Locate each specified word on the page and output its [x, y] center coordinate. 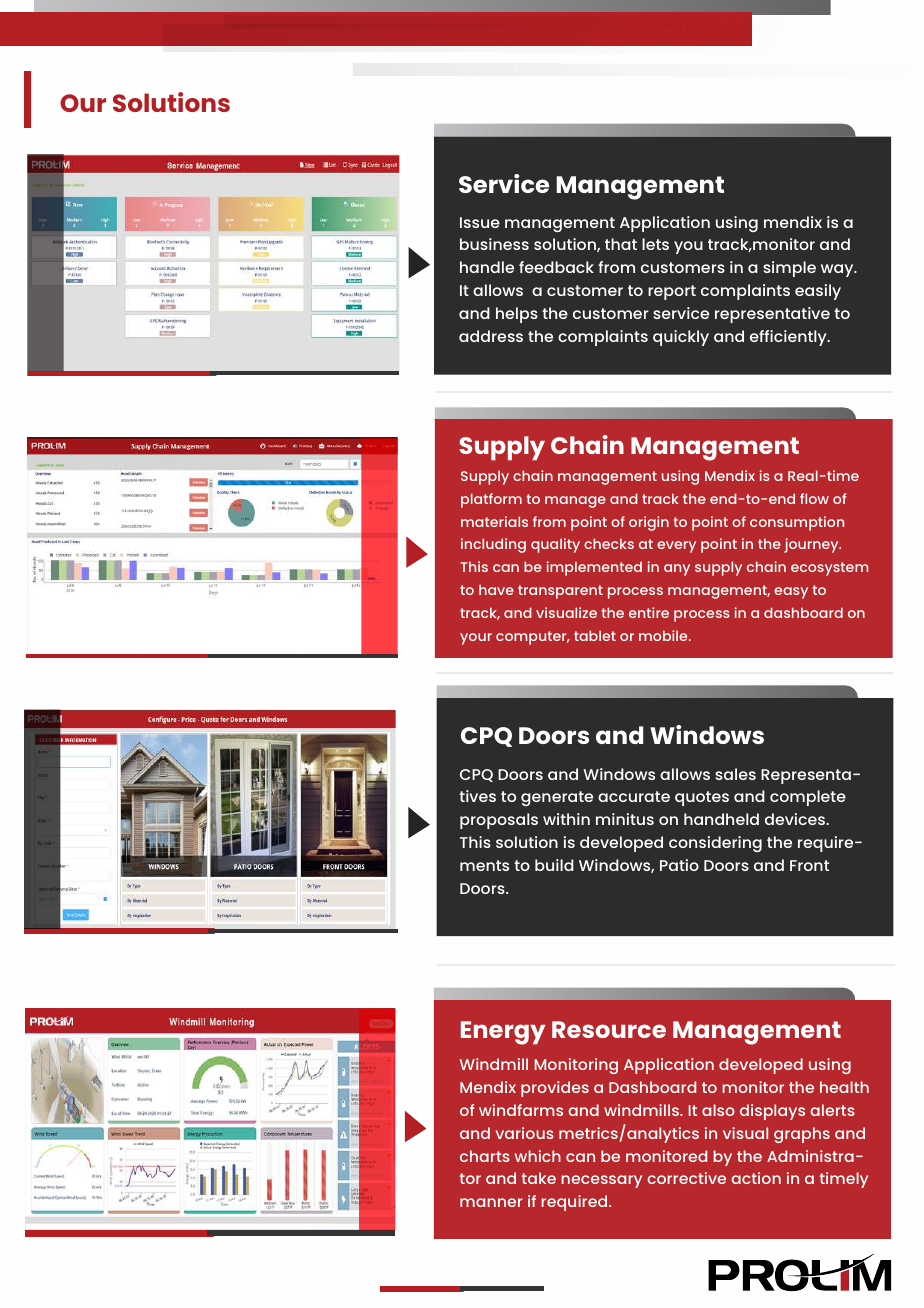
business [494, 244]
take [539, 1178]
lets [655, 244]
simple [789, 269]
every [676, 547]
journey [812, 545]
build [554, 865]
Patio [679, 865]
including [493, 545]
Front [809, 865]
